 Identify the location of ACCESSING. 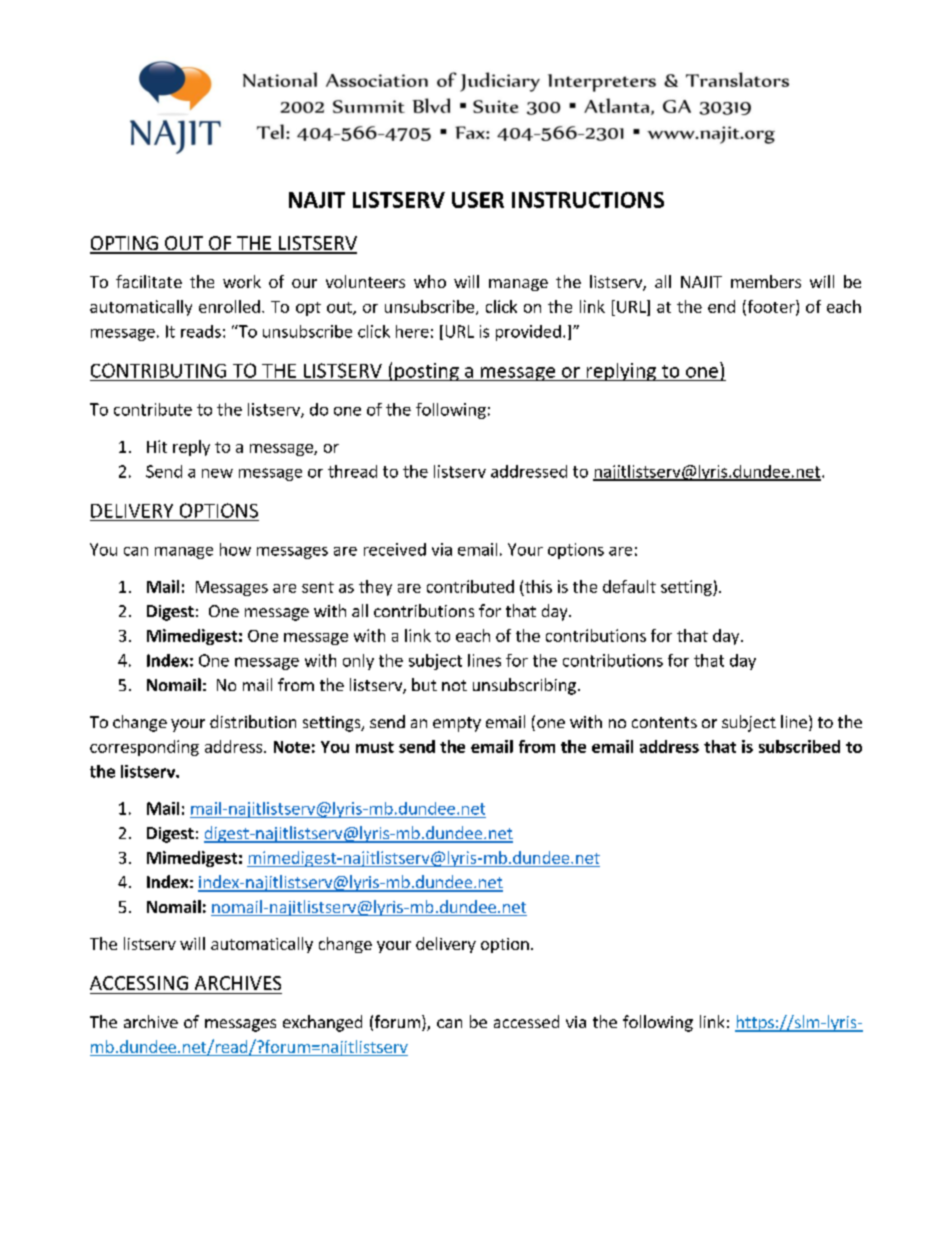
(139, 983).
